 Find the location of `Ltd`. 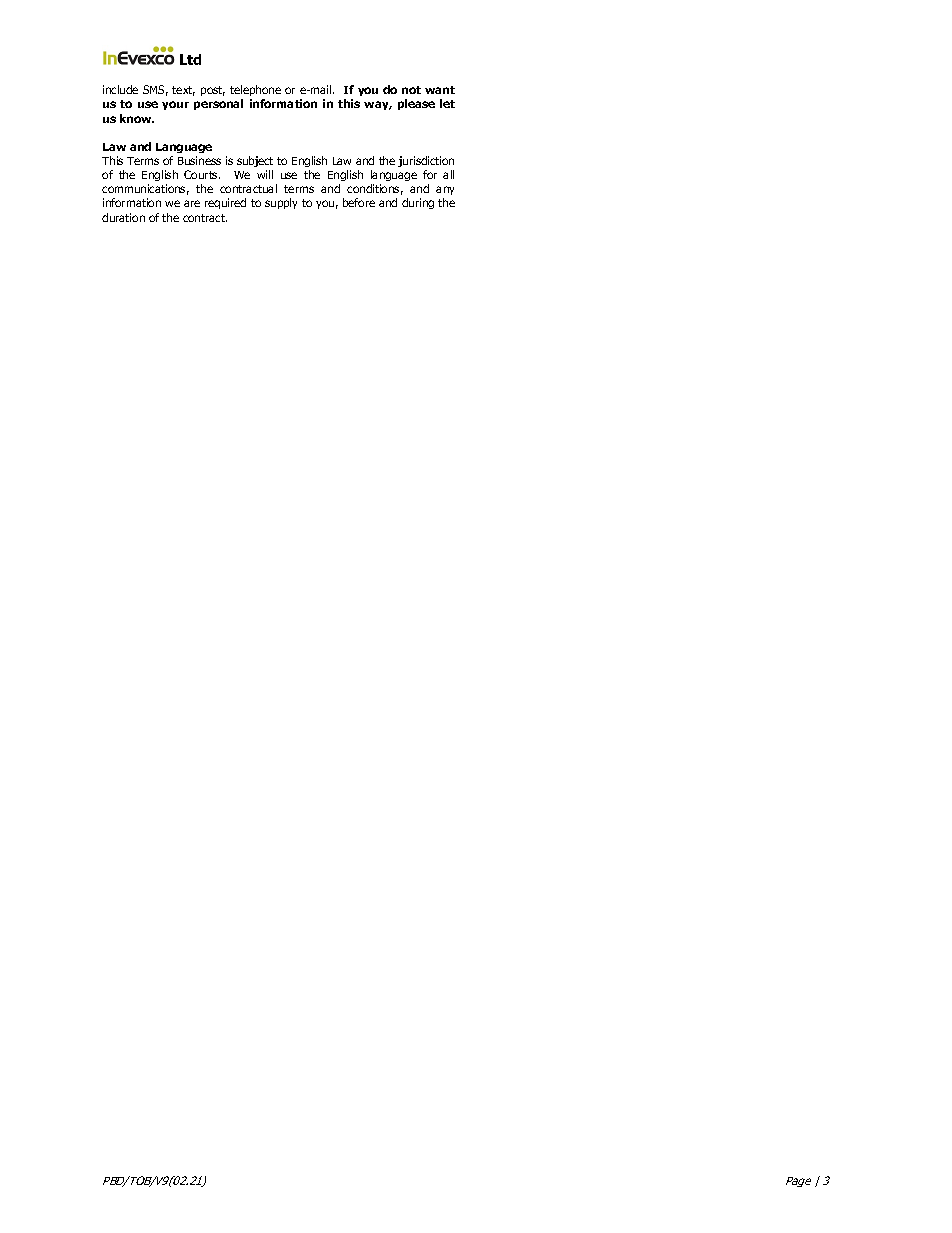

Ltd is located at coordinates (190, 59).
